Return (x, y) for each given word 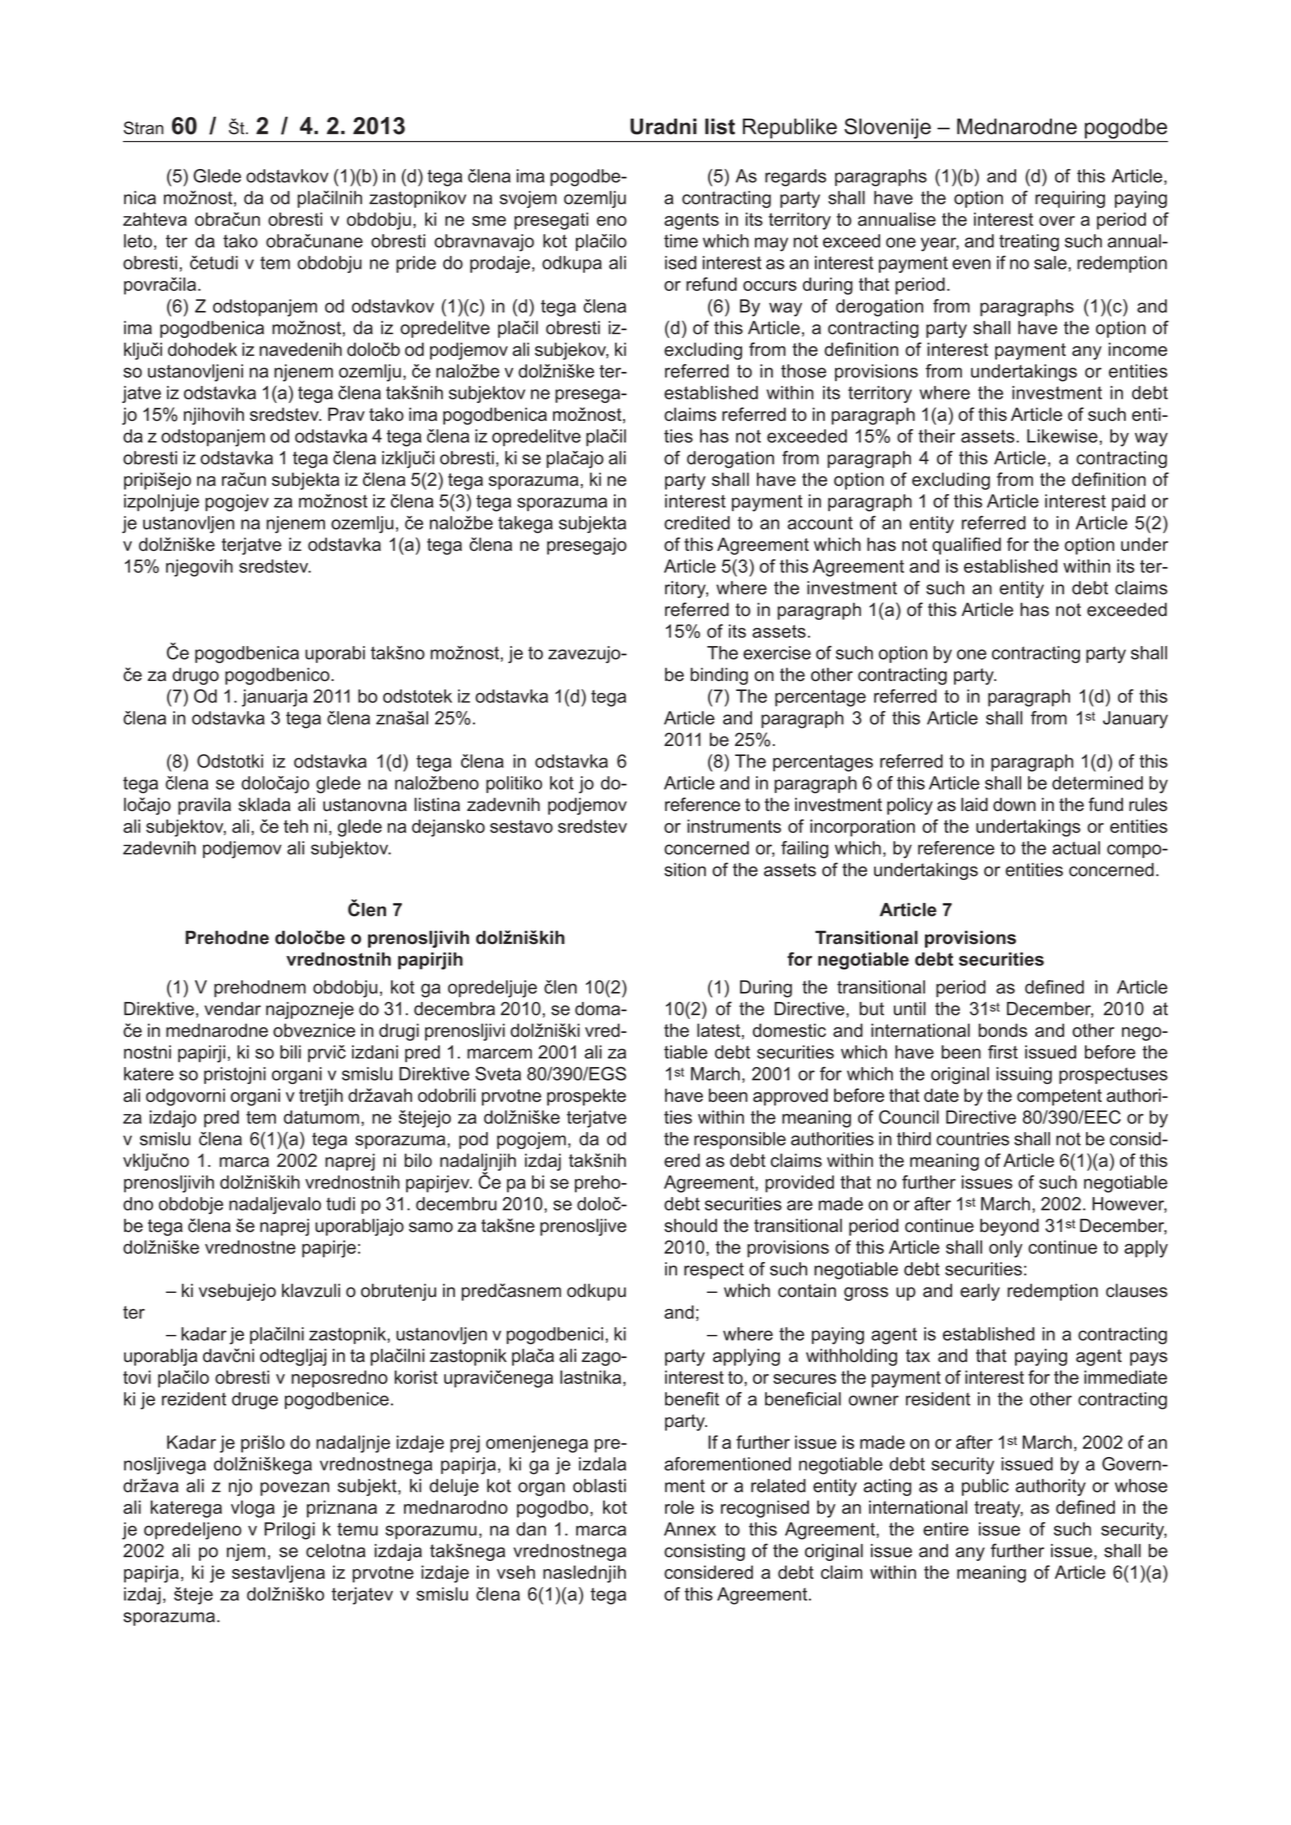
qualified (966, 546)
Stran (144, 128)
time (681, 241)
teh (296, 826)
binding (719, 676)
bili (290, 1052)
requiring (1070, 199)
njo (240, 1487)
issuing (1024, 1075)
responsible (740, 1140)
